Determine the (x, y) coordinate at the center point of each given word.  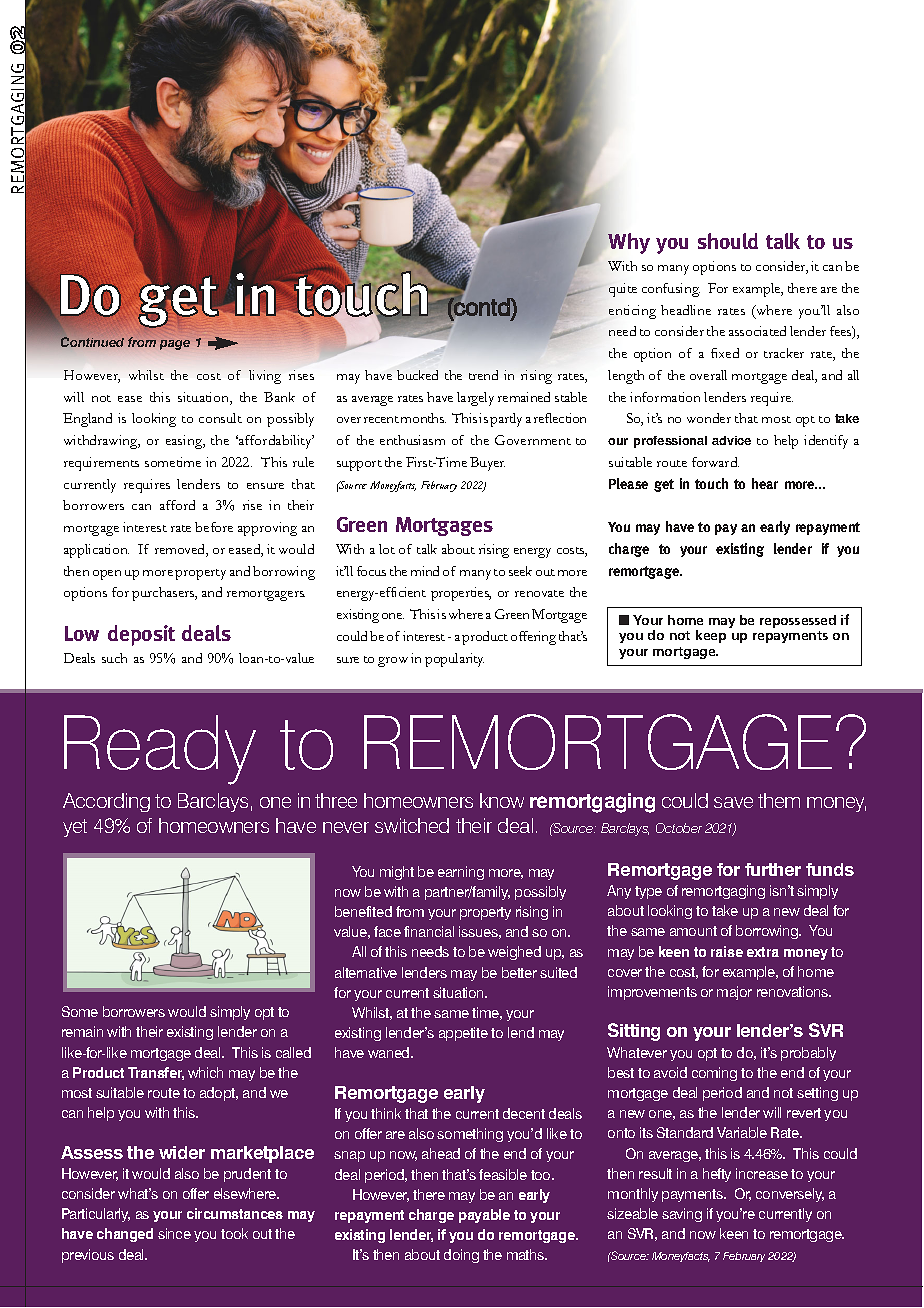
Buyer (487, 464)
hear (765, 483)
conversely (790, 1195)
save (733, 802)
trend (483, 375)
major (734, 993)
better (519, 972)
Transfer (156, 1073)
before (214, 527)
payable (484, 1216)
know (502, 800)
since (174, 1233)
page (175, 345)
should (728, 241)
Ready (160, 750)
